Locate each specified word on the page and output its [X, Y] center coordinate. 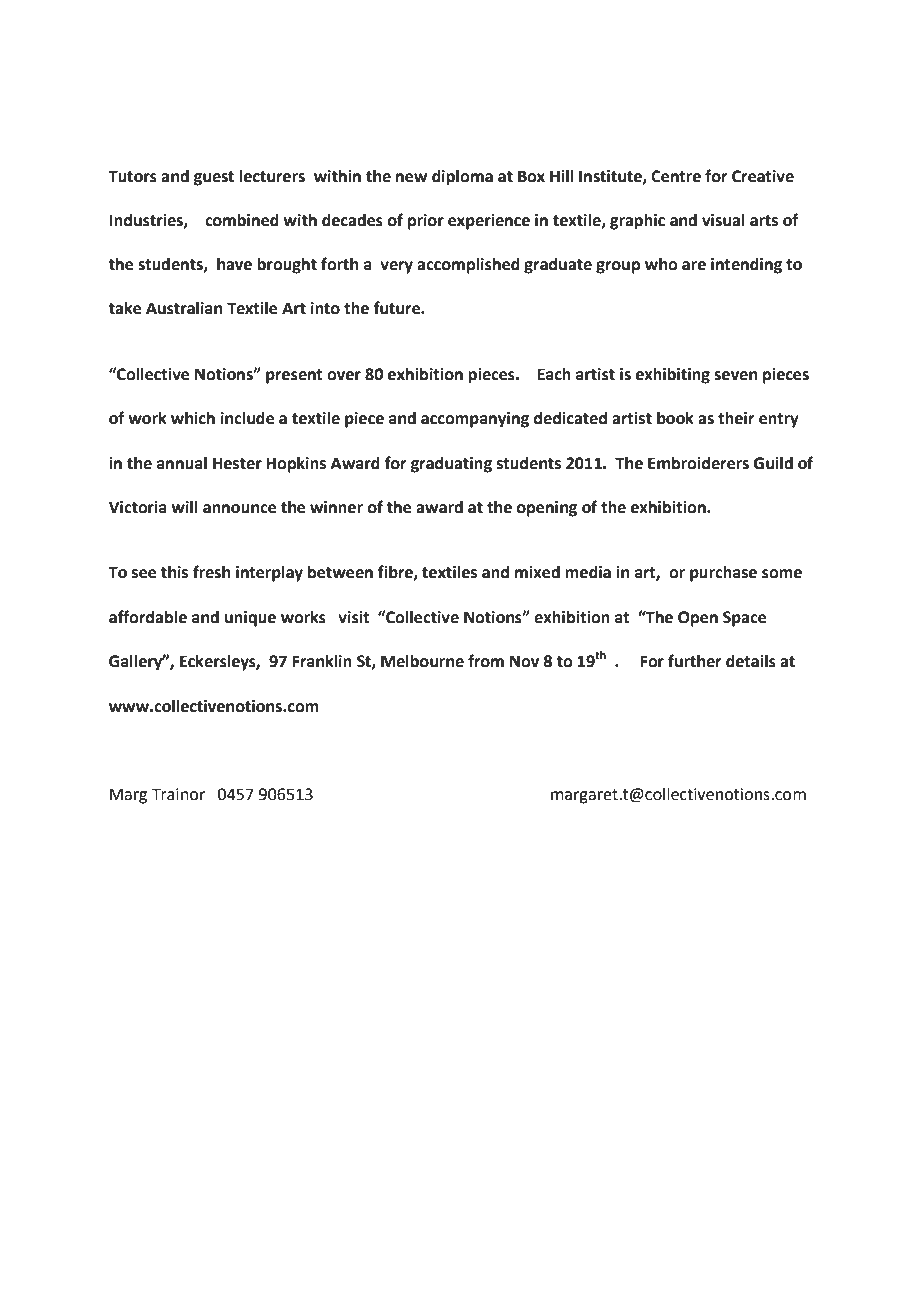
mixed [537, 572]
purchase [723, 574]
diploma [462, 178]
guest [214, 178]
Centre [676, 176]
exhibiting [673, 376]
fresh [211, 572]
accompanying [475, 420]
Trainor [178, 794]
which [193, 418]
